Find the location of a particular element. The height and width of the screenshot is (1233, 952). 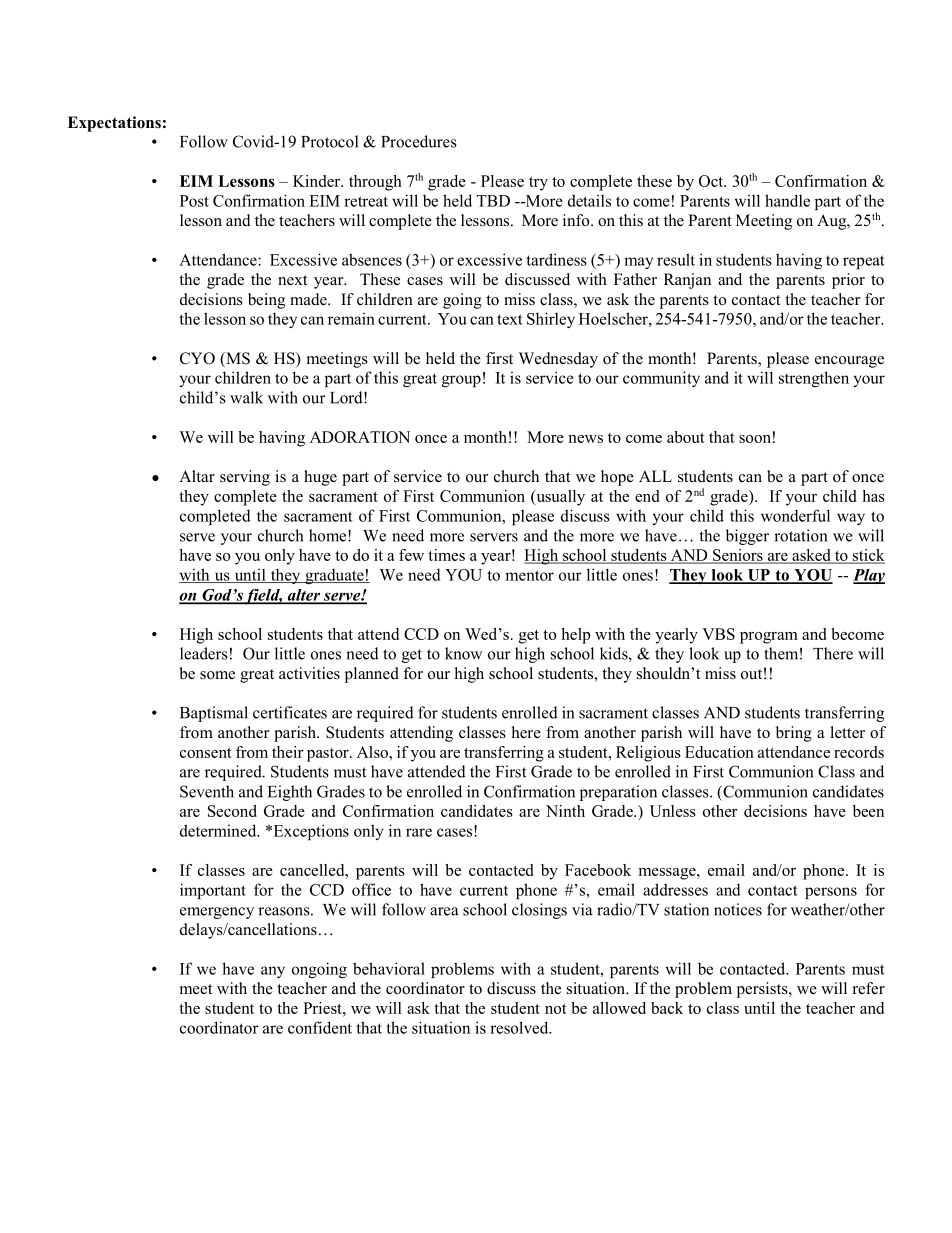

Post is located at coordinates (194, 201).
